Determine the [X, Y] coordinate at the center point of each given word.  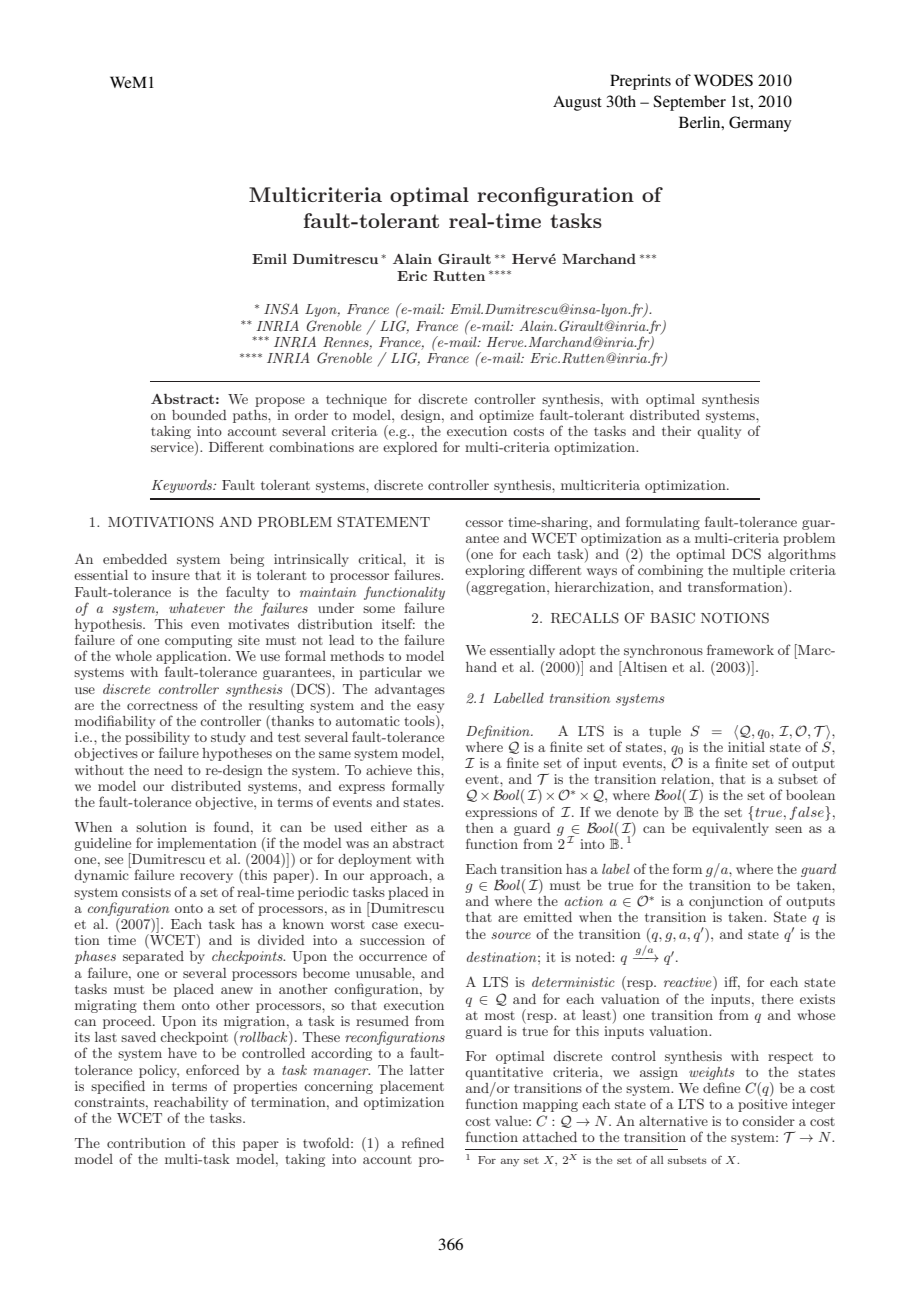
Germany [760, 124]
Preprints [640, 82]
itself [398, 623]
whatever [197, 608]
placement [412, 1087]
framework [740, 649]
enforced [213, 1069]
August [577, 103]
